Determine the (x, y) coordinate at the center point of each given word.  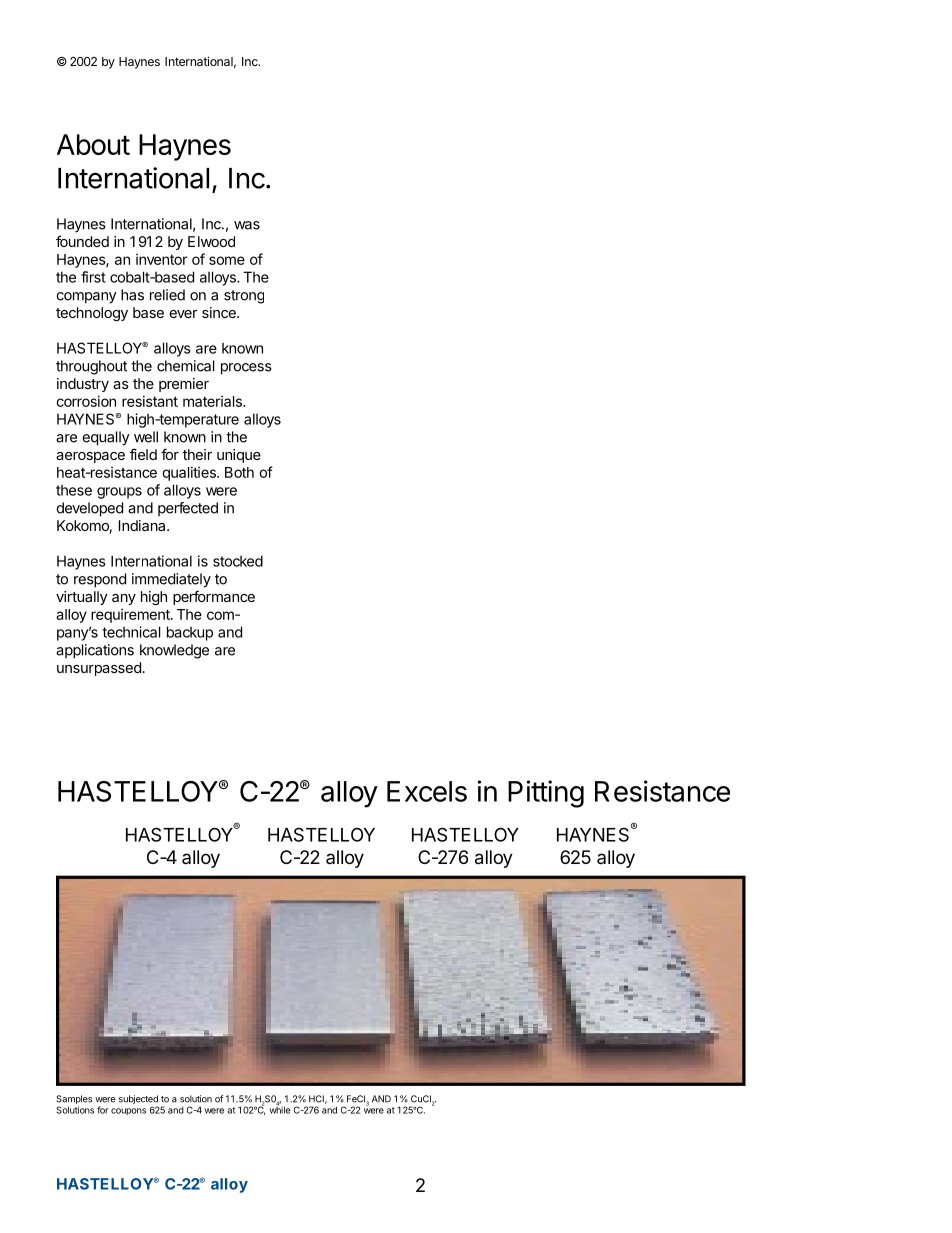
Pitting (546, 794)
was (247, 225)
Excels (427, 791)
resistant (150, 401)
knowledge (174, 651)
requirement (131, 616)
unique (239, 456)
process (246, 369)
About (93, 144)
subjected (138, 1101)
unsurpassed (99, 669)
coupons (128, 1111)
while (279, 1109)
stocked (238, 561)
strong (244, 297)
